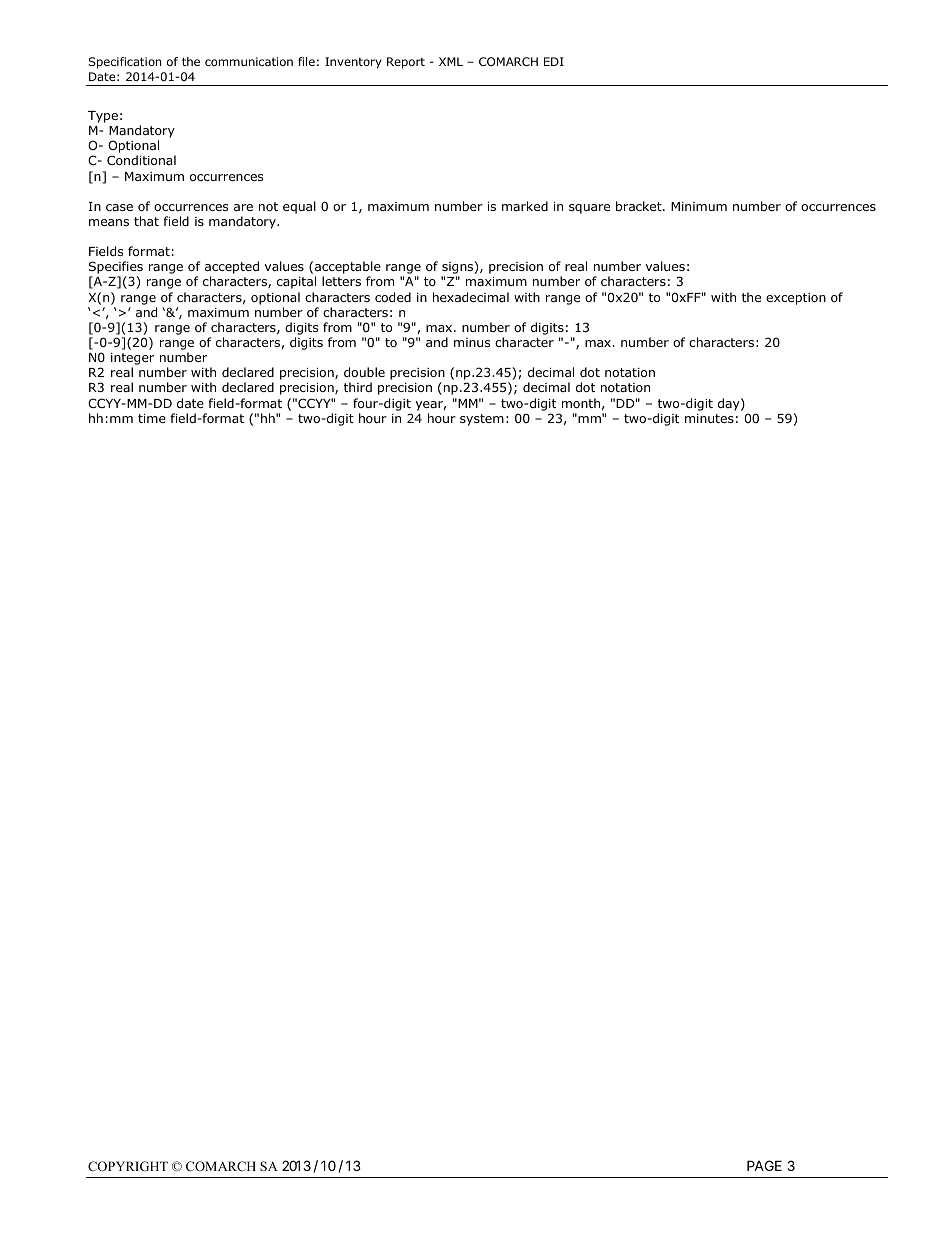 Image resolution: width=952 pixels, height=1233 pixels. Describe the element at coordinates (128, 1166) in the screenshot. I see `COPYRIGHT` at that location.
